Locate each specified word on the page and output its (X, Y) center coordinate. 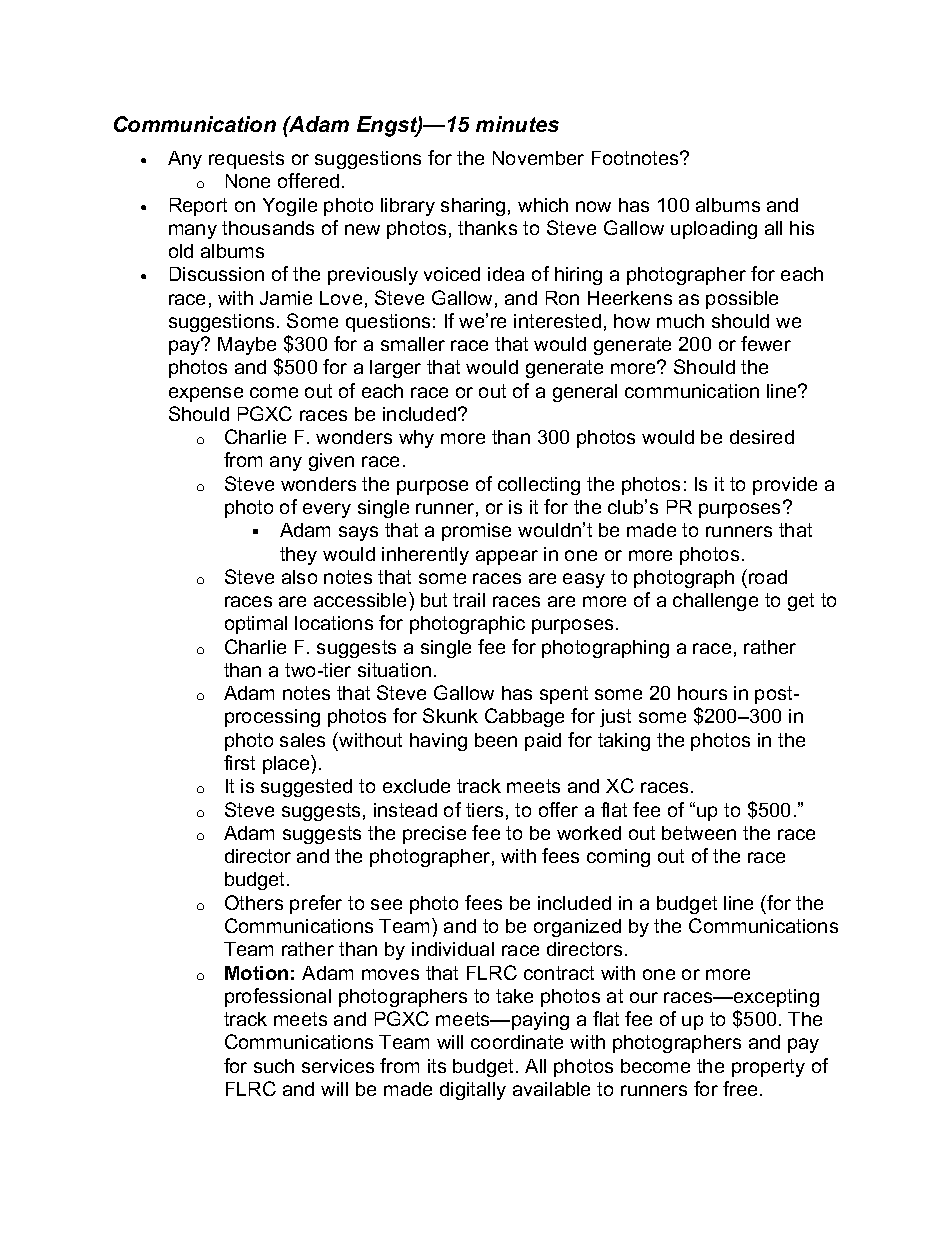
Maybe (247, 346)
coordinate (517, 1042)
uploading (714, 230)
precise (434, 835)
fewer (766, 343)
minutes (517, 124)
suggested (306, 788)
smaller (413, 344)
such (274, 1066)
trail (469, 600)
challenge (715, 602)
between (699, 833)
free (740, 1088)
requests (246, 160)
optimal (256, 625)
